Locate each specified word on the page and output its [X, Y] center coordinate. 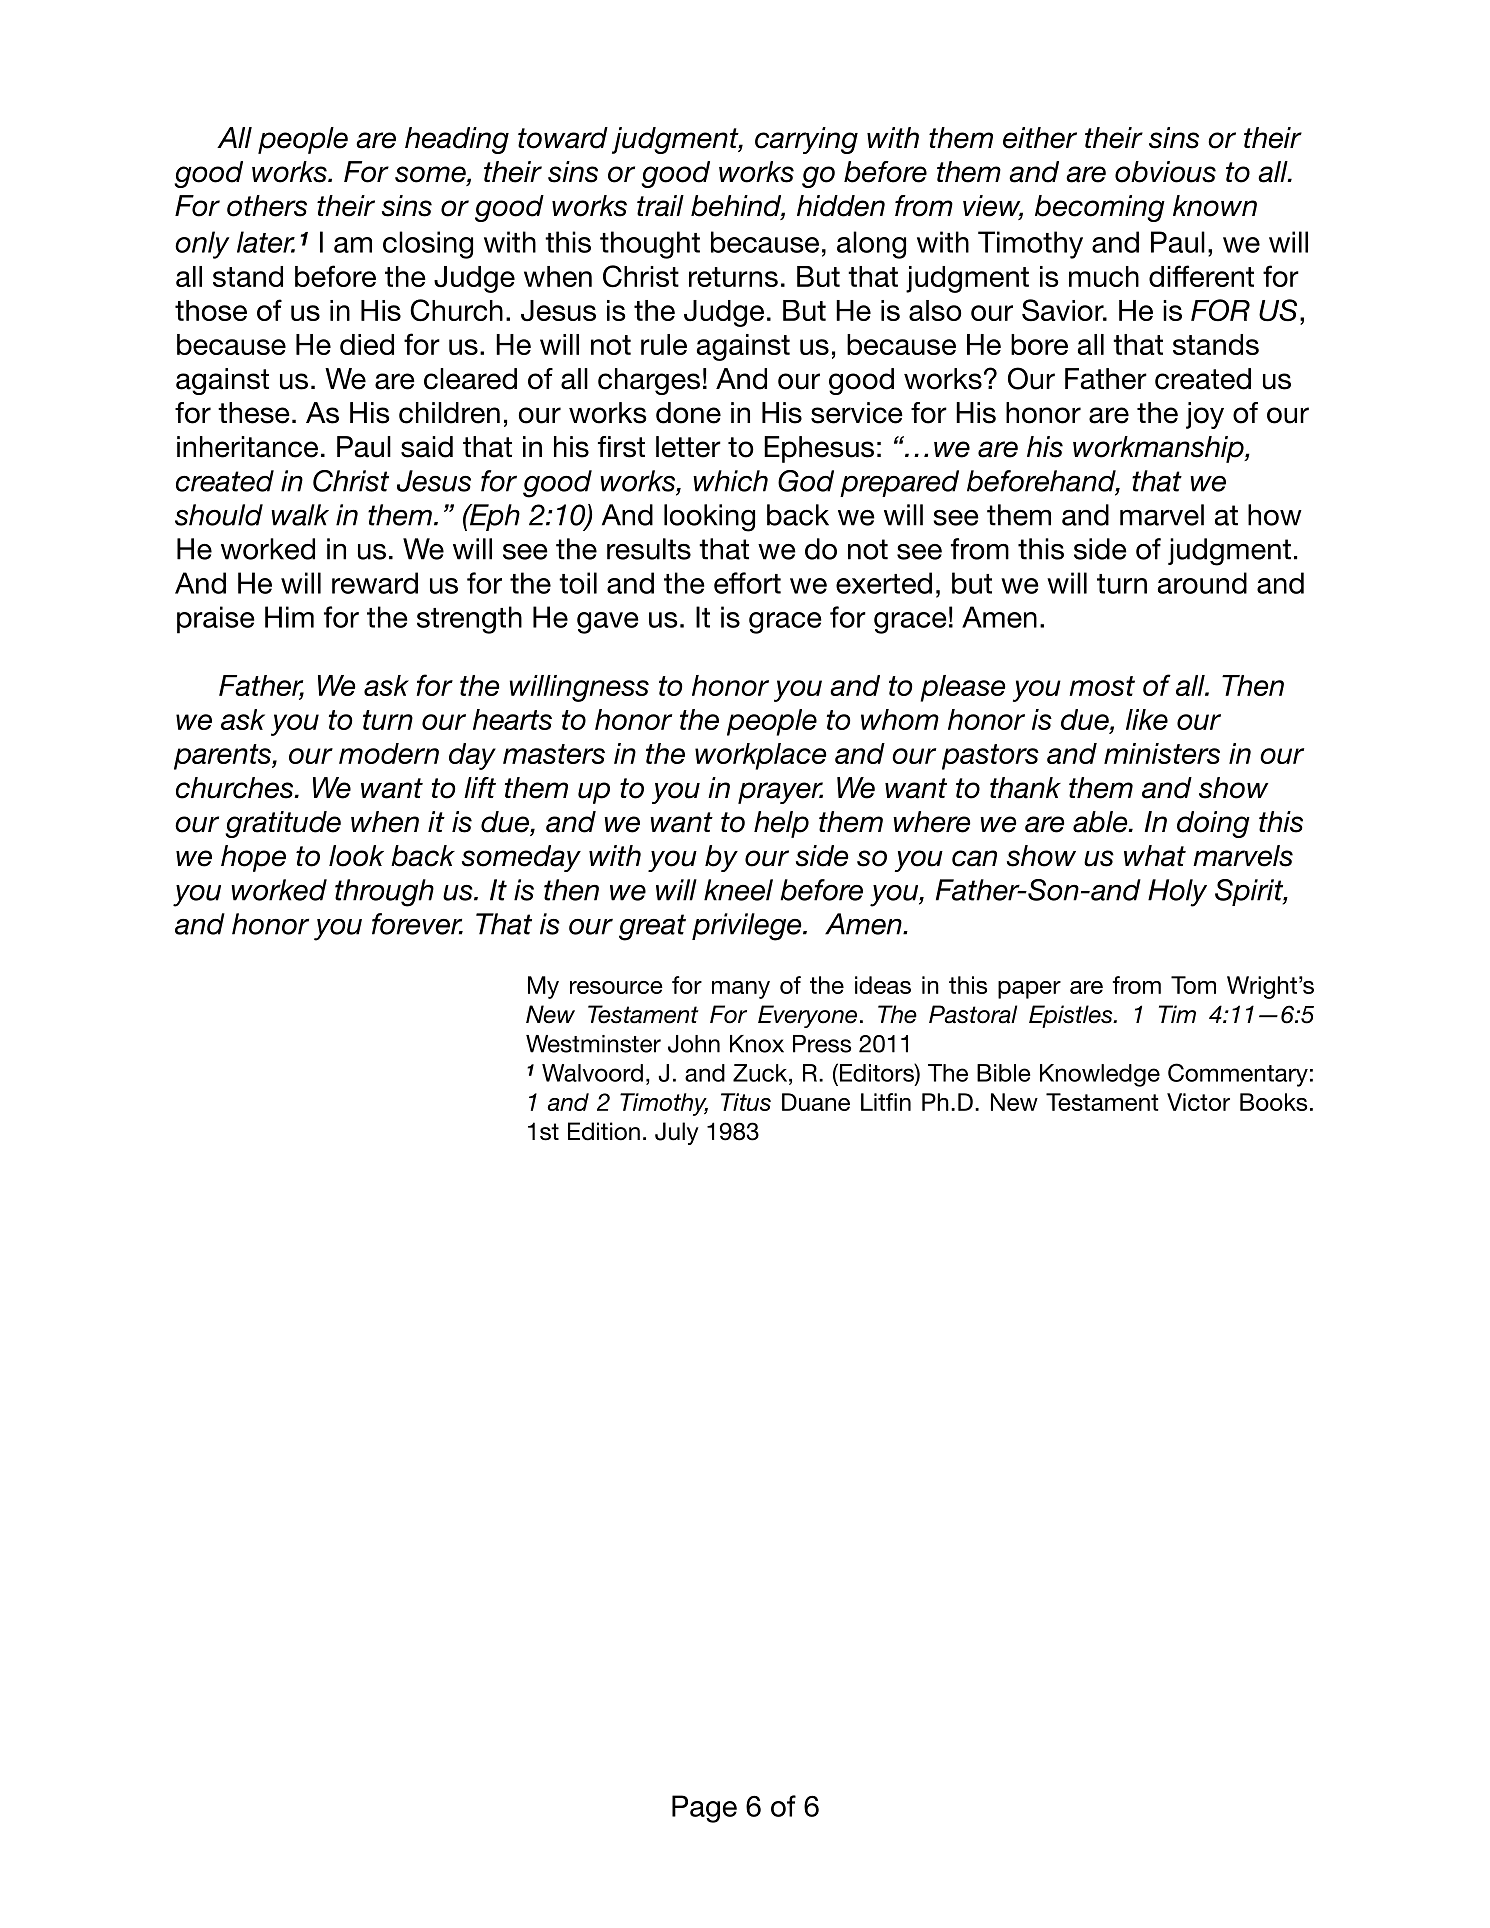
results [649, 549]
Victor [1198, 1102]
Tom [1193, 985]
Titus [746, 1102]
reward [375, 583]
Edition [604, 1131]
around [1202, 583]
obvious [1165, 172]
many [741, 990]
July [677, 1133]
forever [417, 924]
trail [660, 206]
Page [704, 1809]
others [267, 206]
